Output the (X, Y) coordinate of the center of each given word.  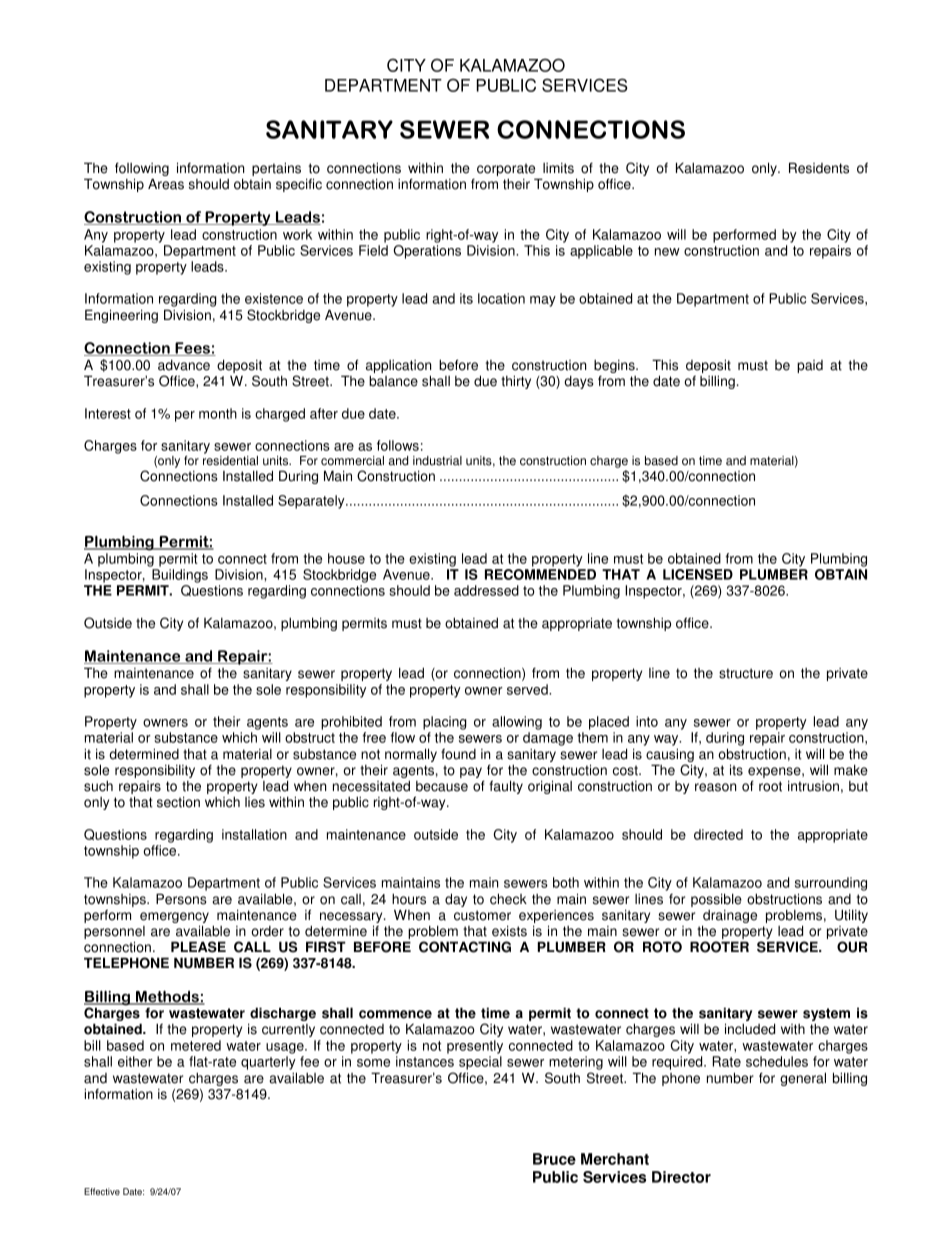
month (218, 413)
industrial (437, 461)
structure (746, 673)
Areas (166, 184)
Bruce (554, 1159)
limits (558, 168)
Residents (819, 168)
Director (681, 1177)
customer (482, 915)
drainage (729, 918)
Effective (102, 1191)
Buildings (180, 576)
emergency (174, 919)
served (528, 689)
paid (810, 366)
